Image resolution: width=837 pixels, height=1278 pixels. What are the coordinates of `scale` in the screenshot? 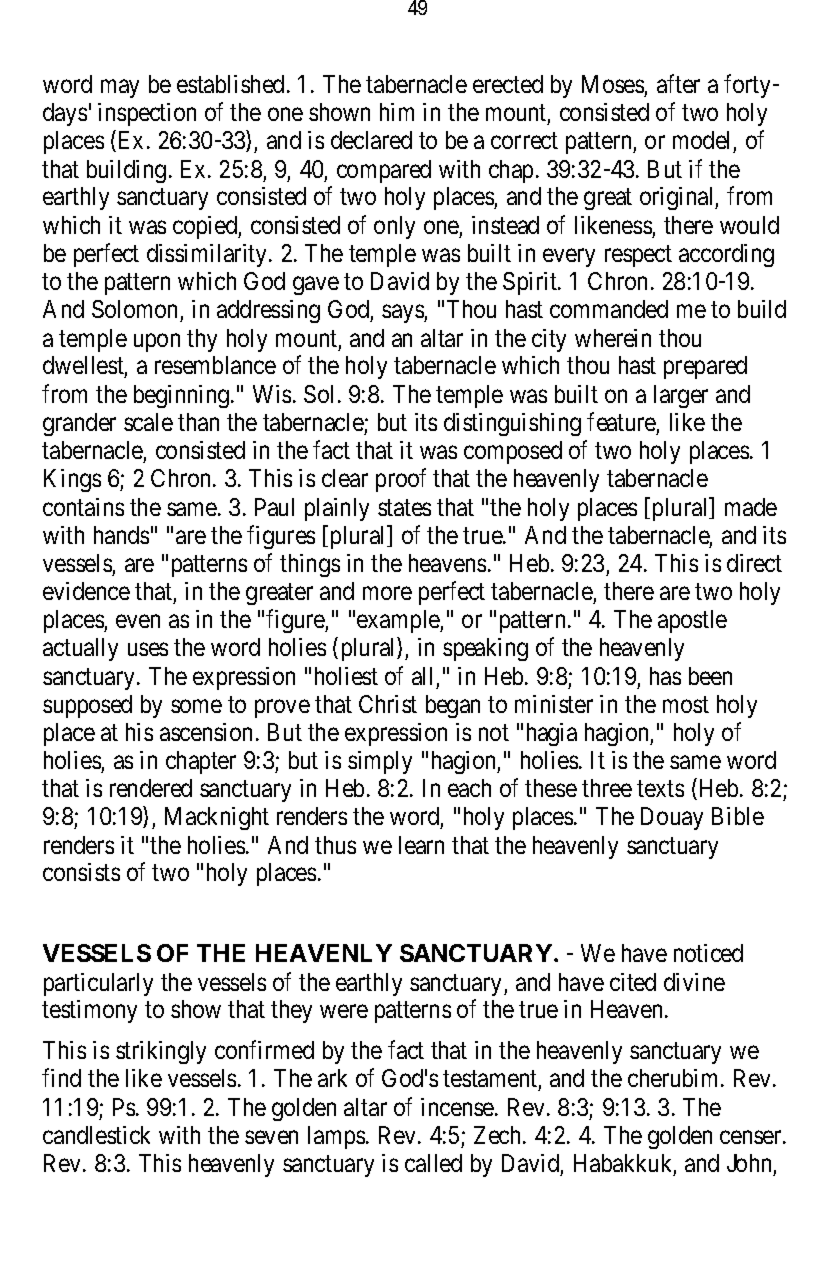 It's located at (148, 422).
